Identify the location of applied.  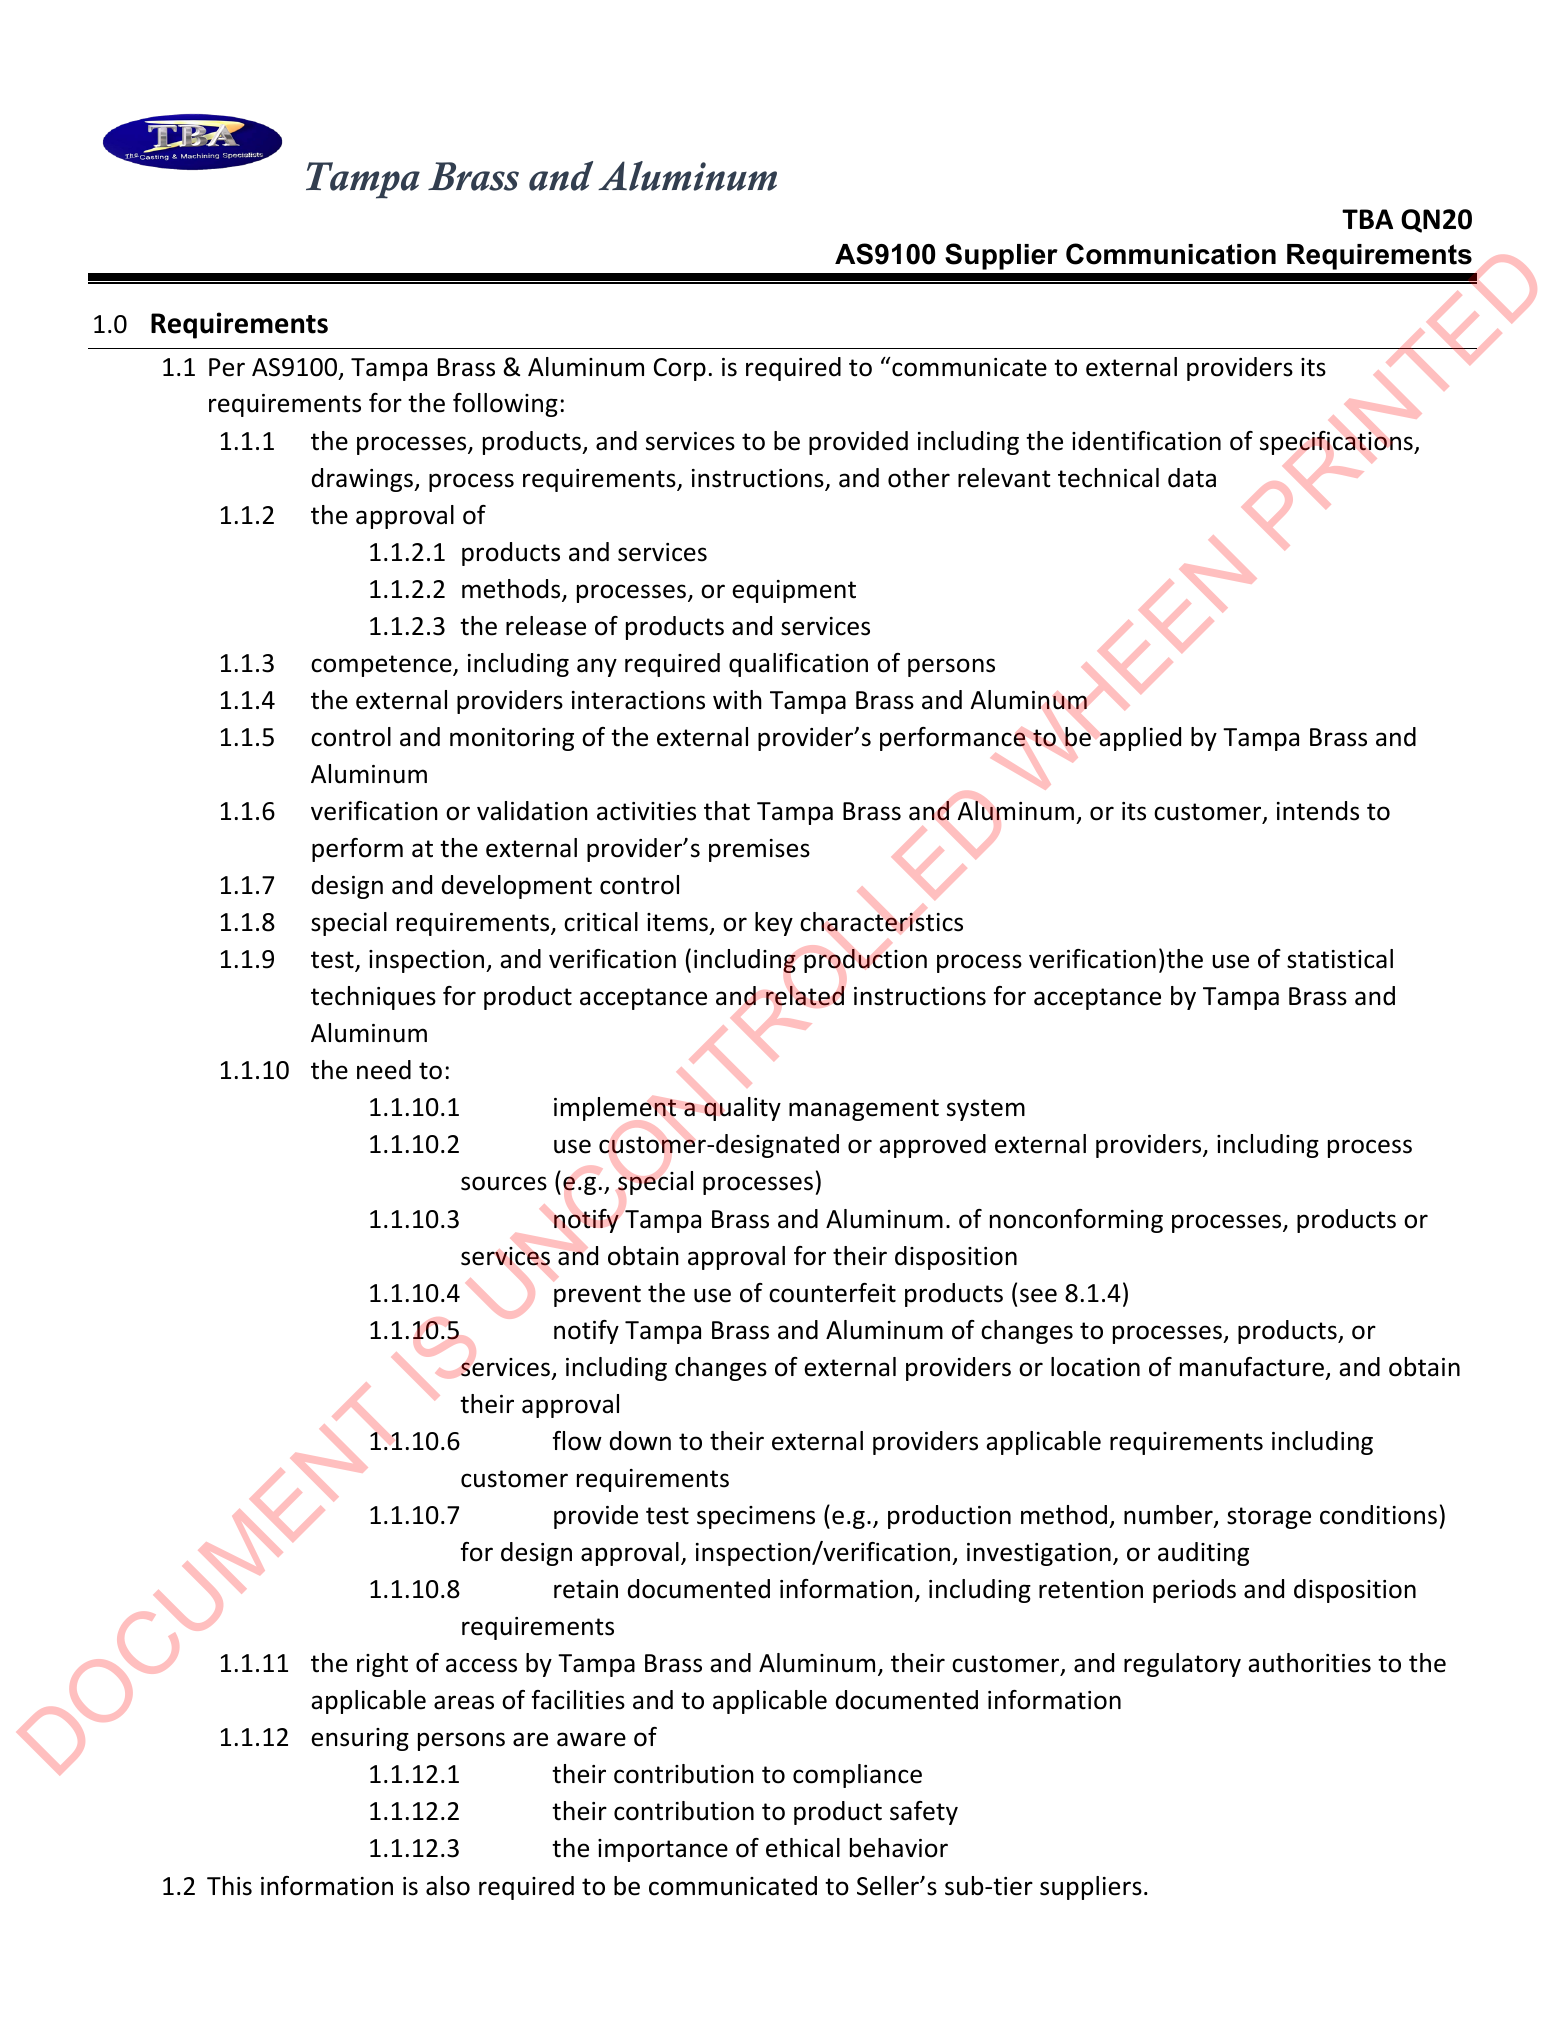
(1140, 739).
